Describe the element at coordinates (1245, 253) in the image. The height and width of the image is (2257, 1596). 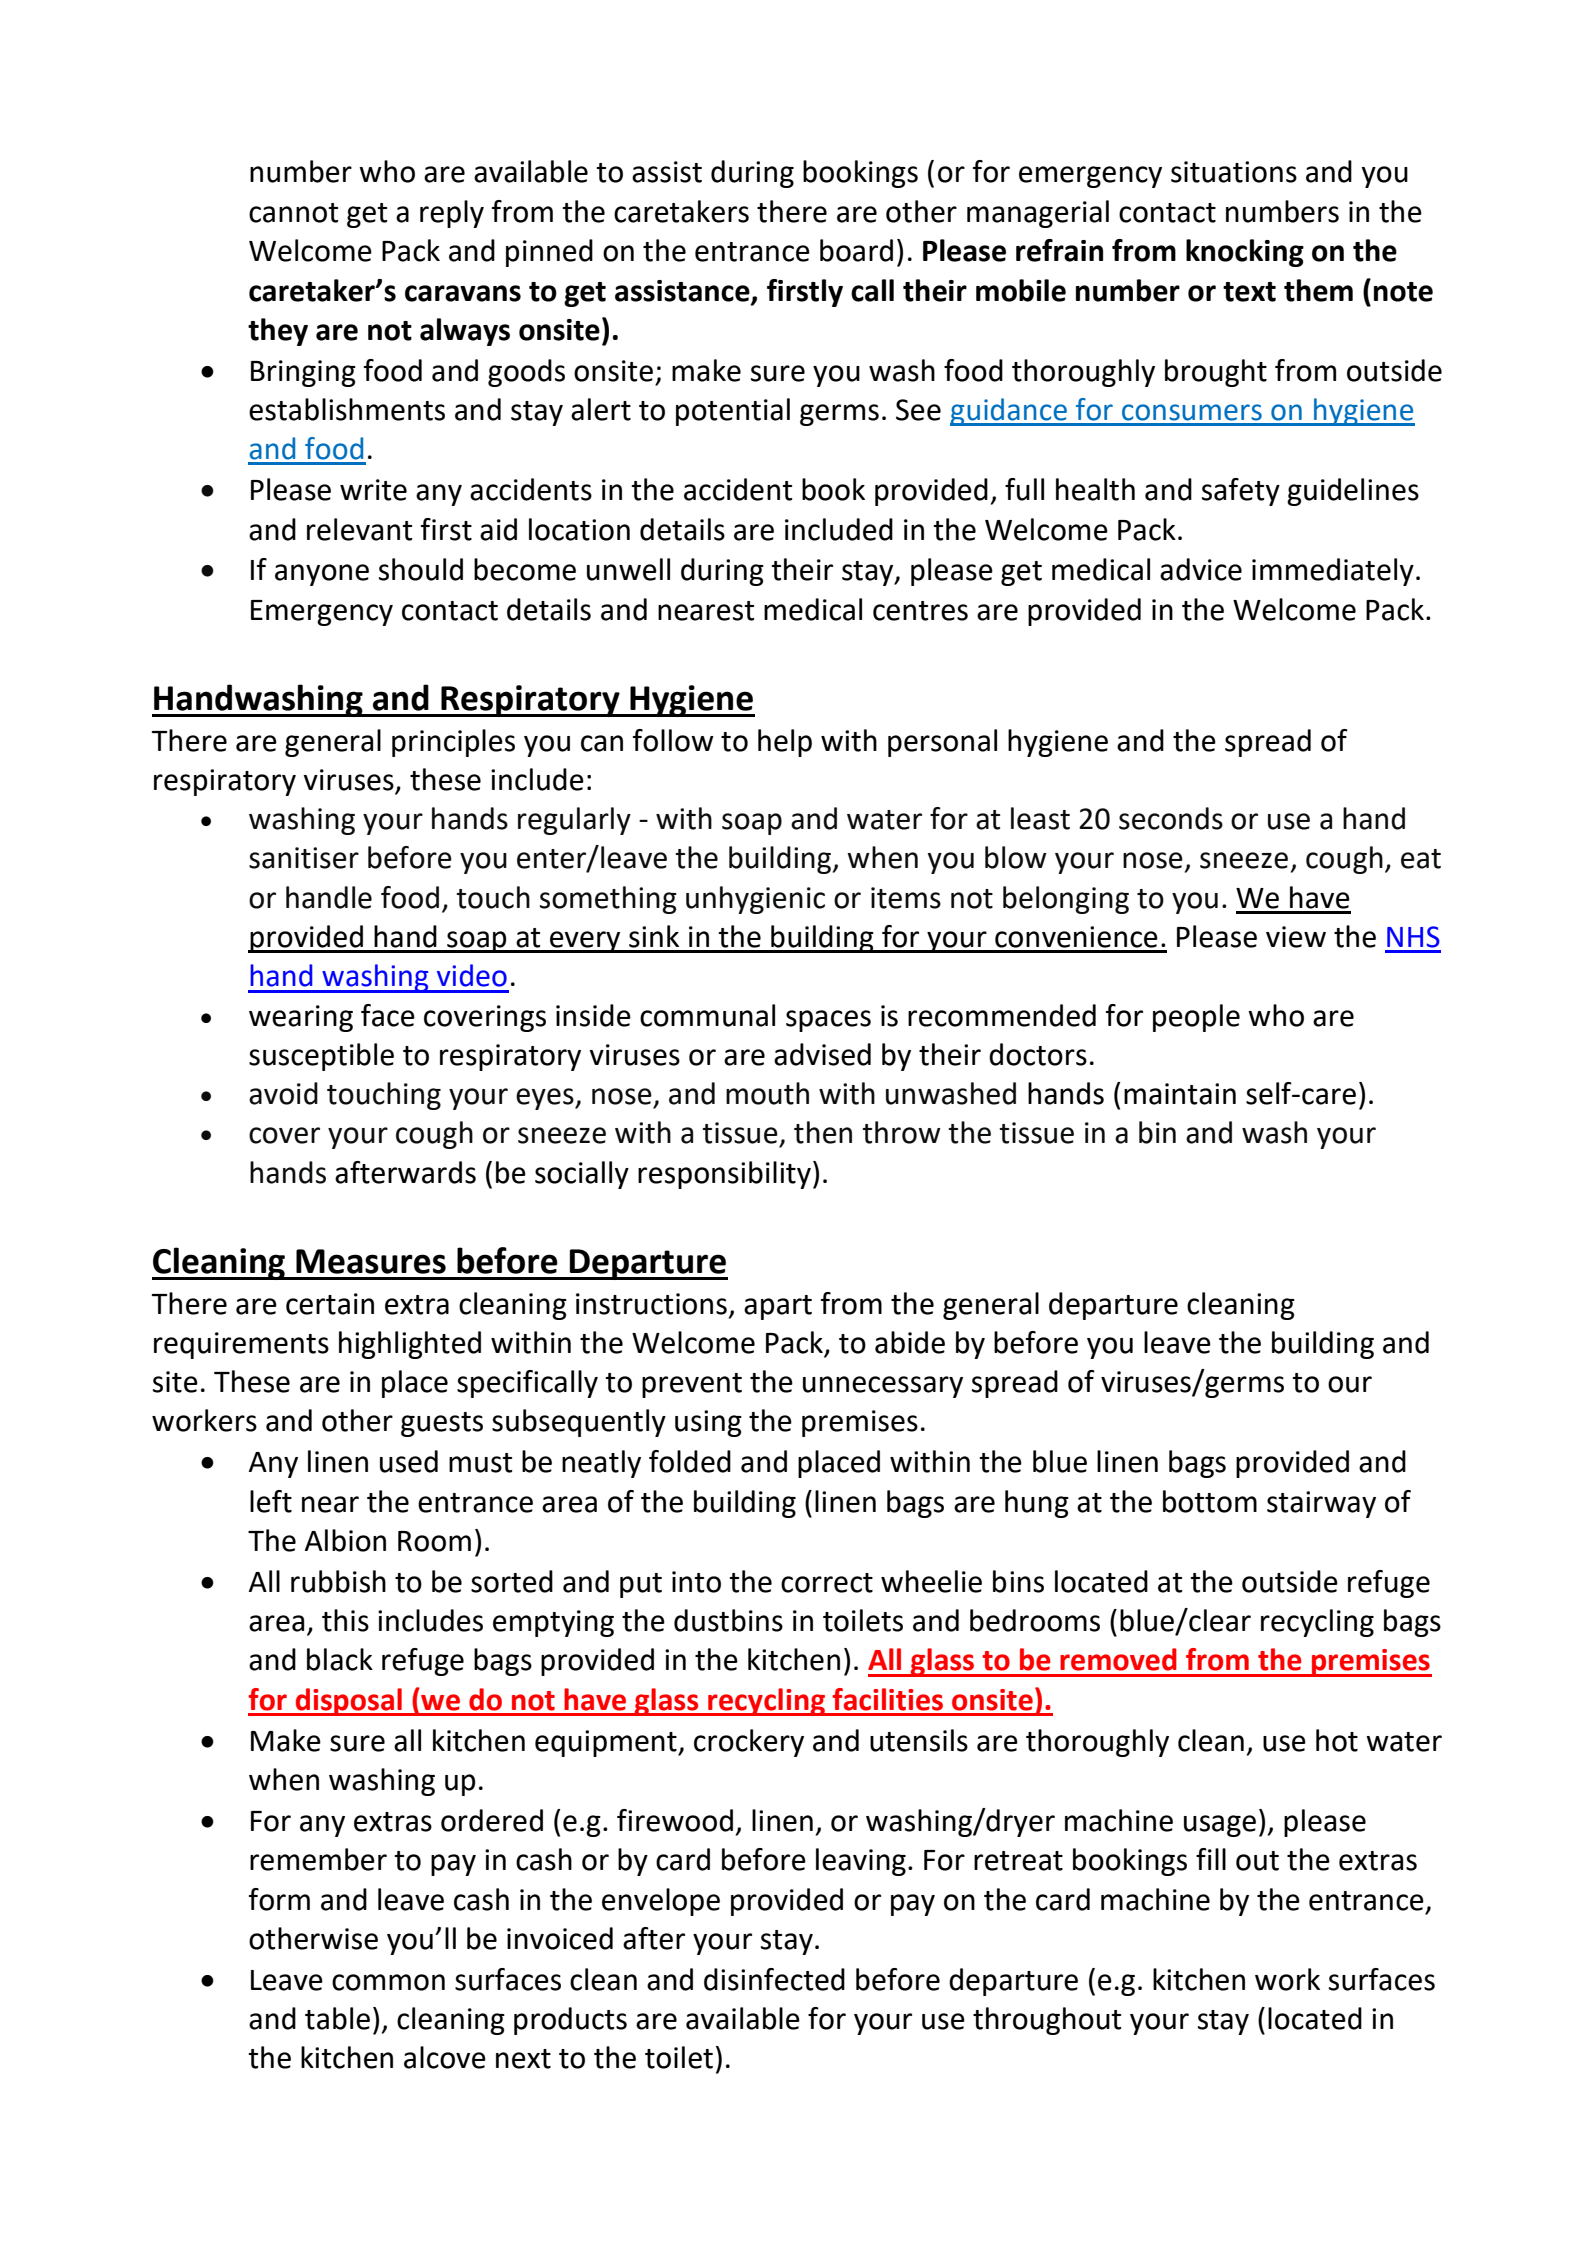
I see `knocking` at that location.
